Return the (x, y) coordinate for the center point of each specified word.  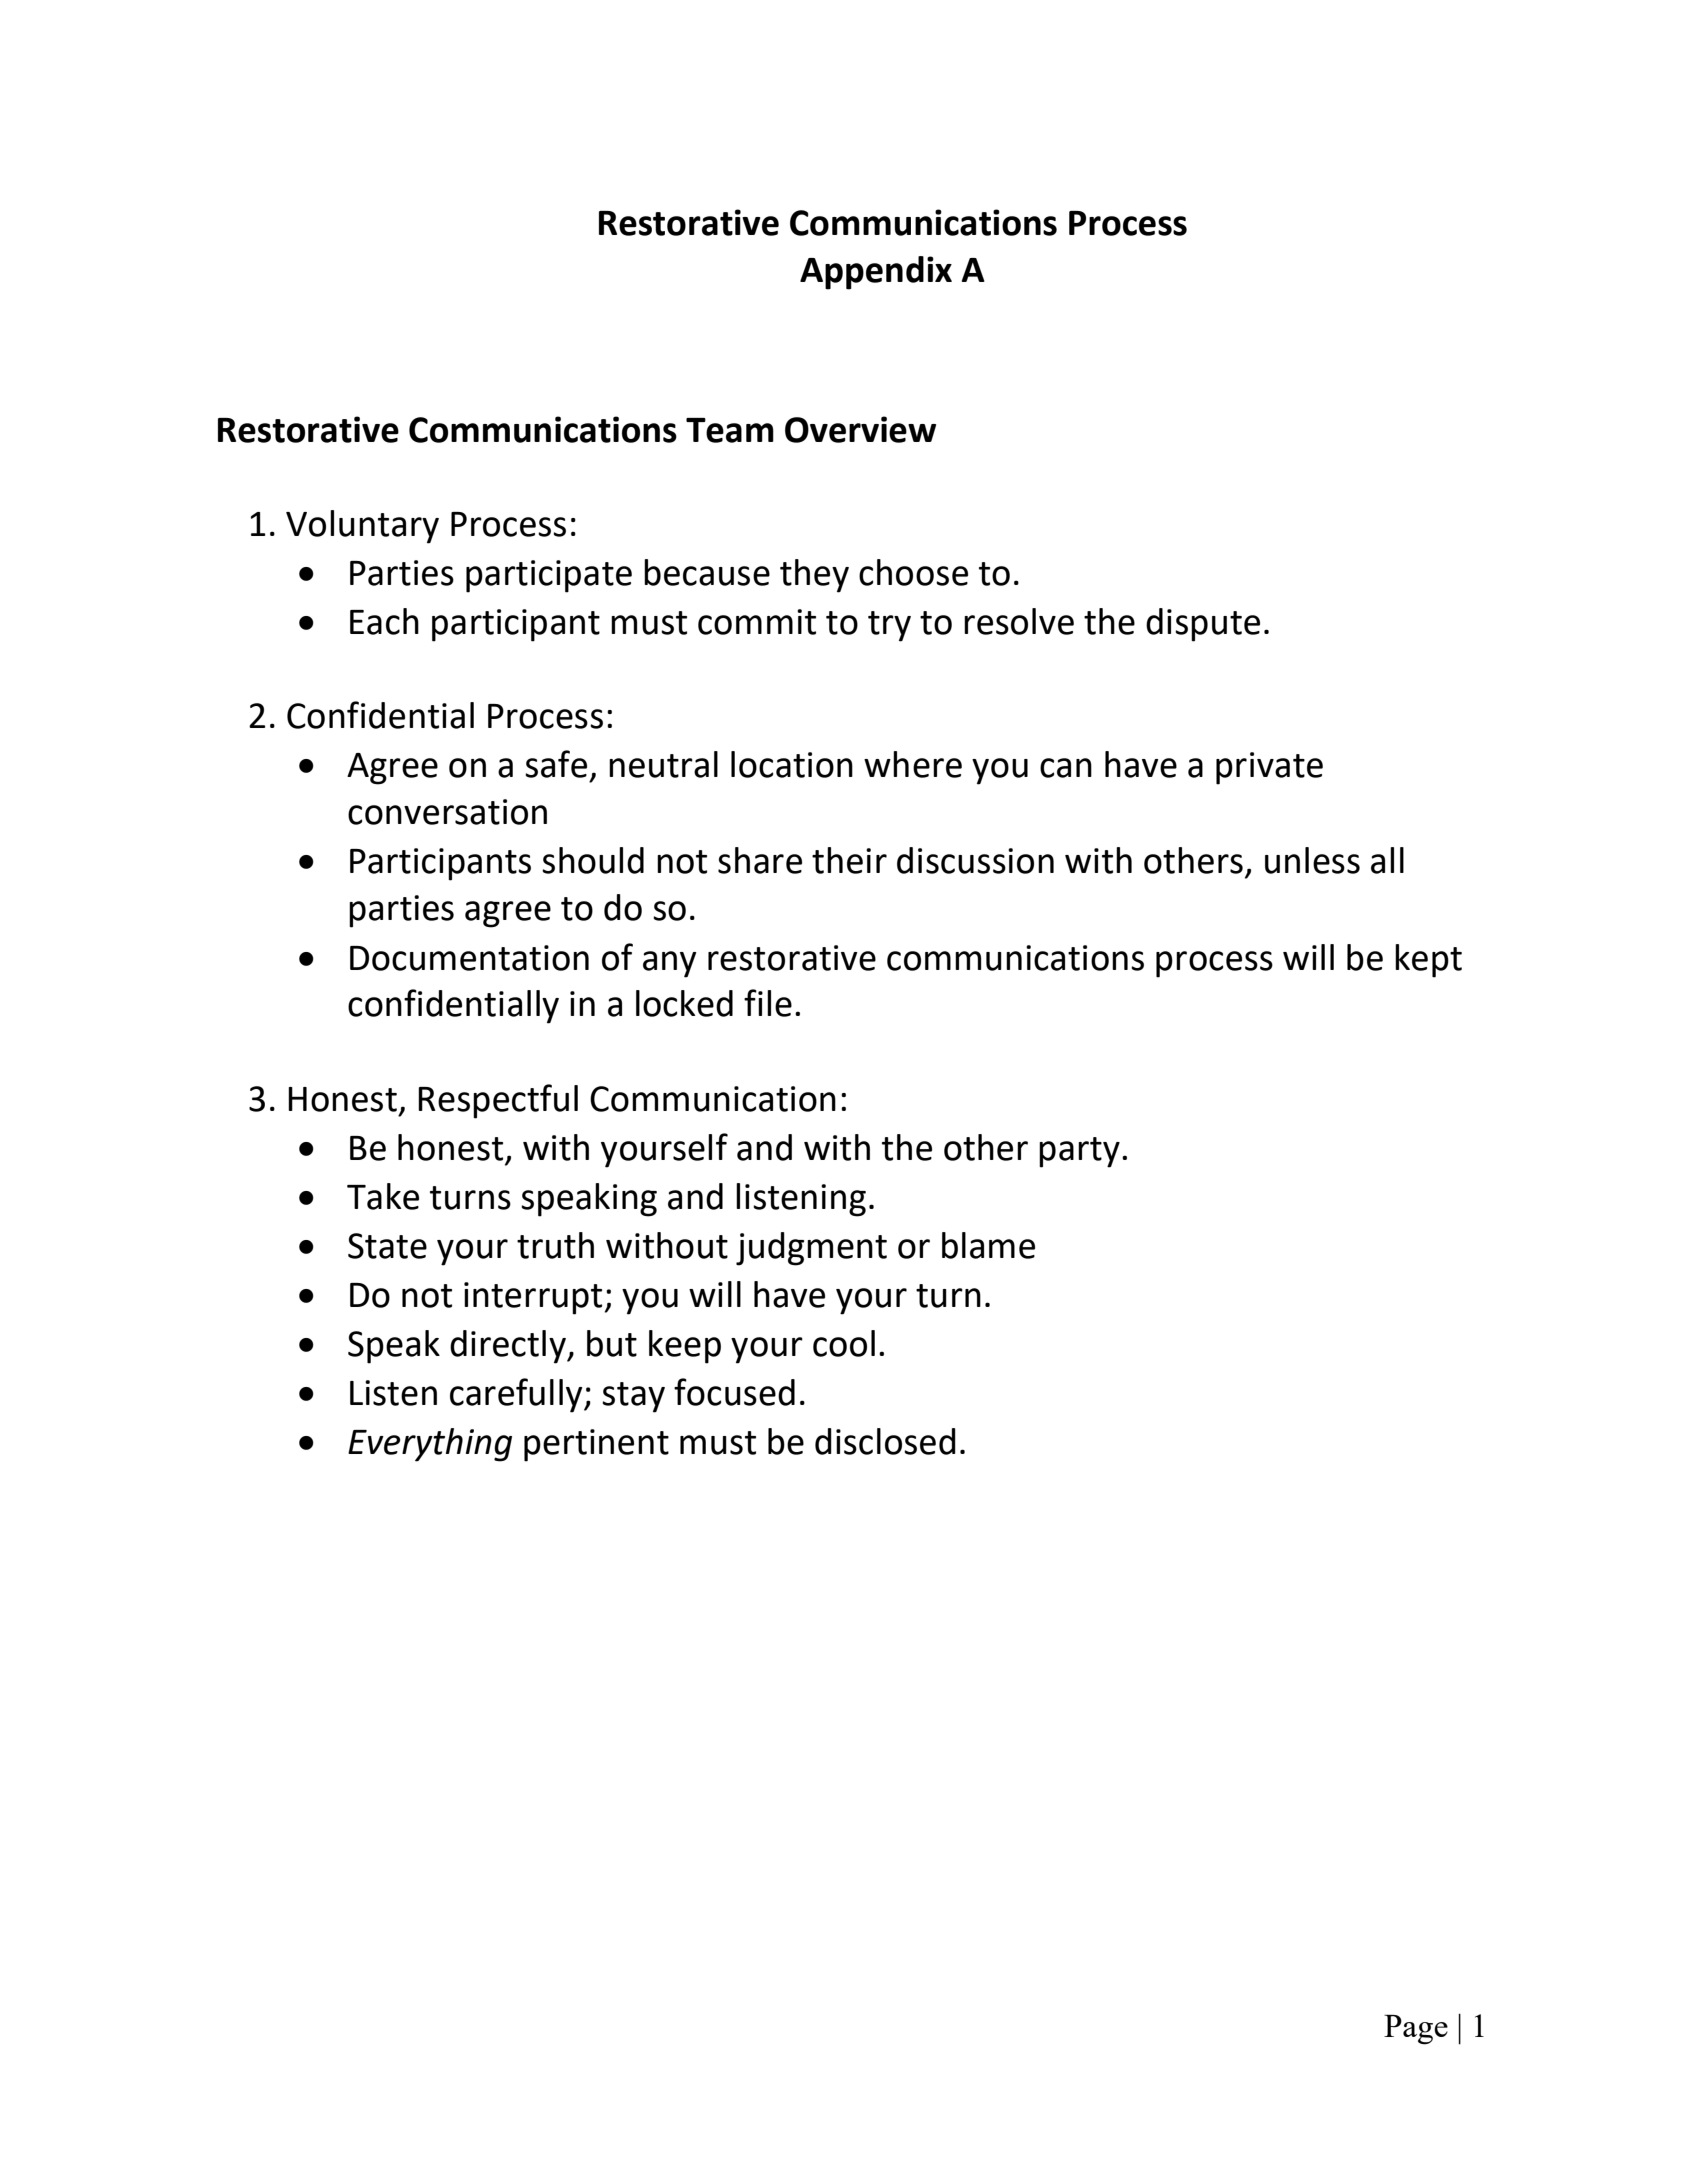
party (1079, 1152)
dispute (1203, 625)
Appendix (876, 273)
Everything (430, 1445)
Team (730, 430)
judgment (811, 1249)
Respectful (498, 1101)
